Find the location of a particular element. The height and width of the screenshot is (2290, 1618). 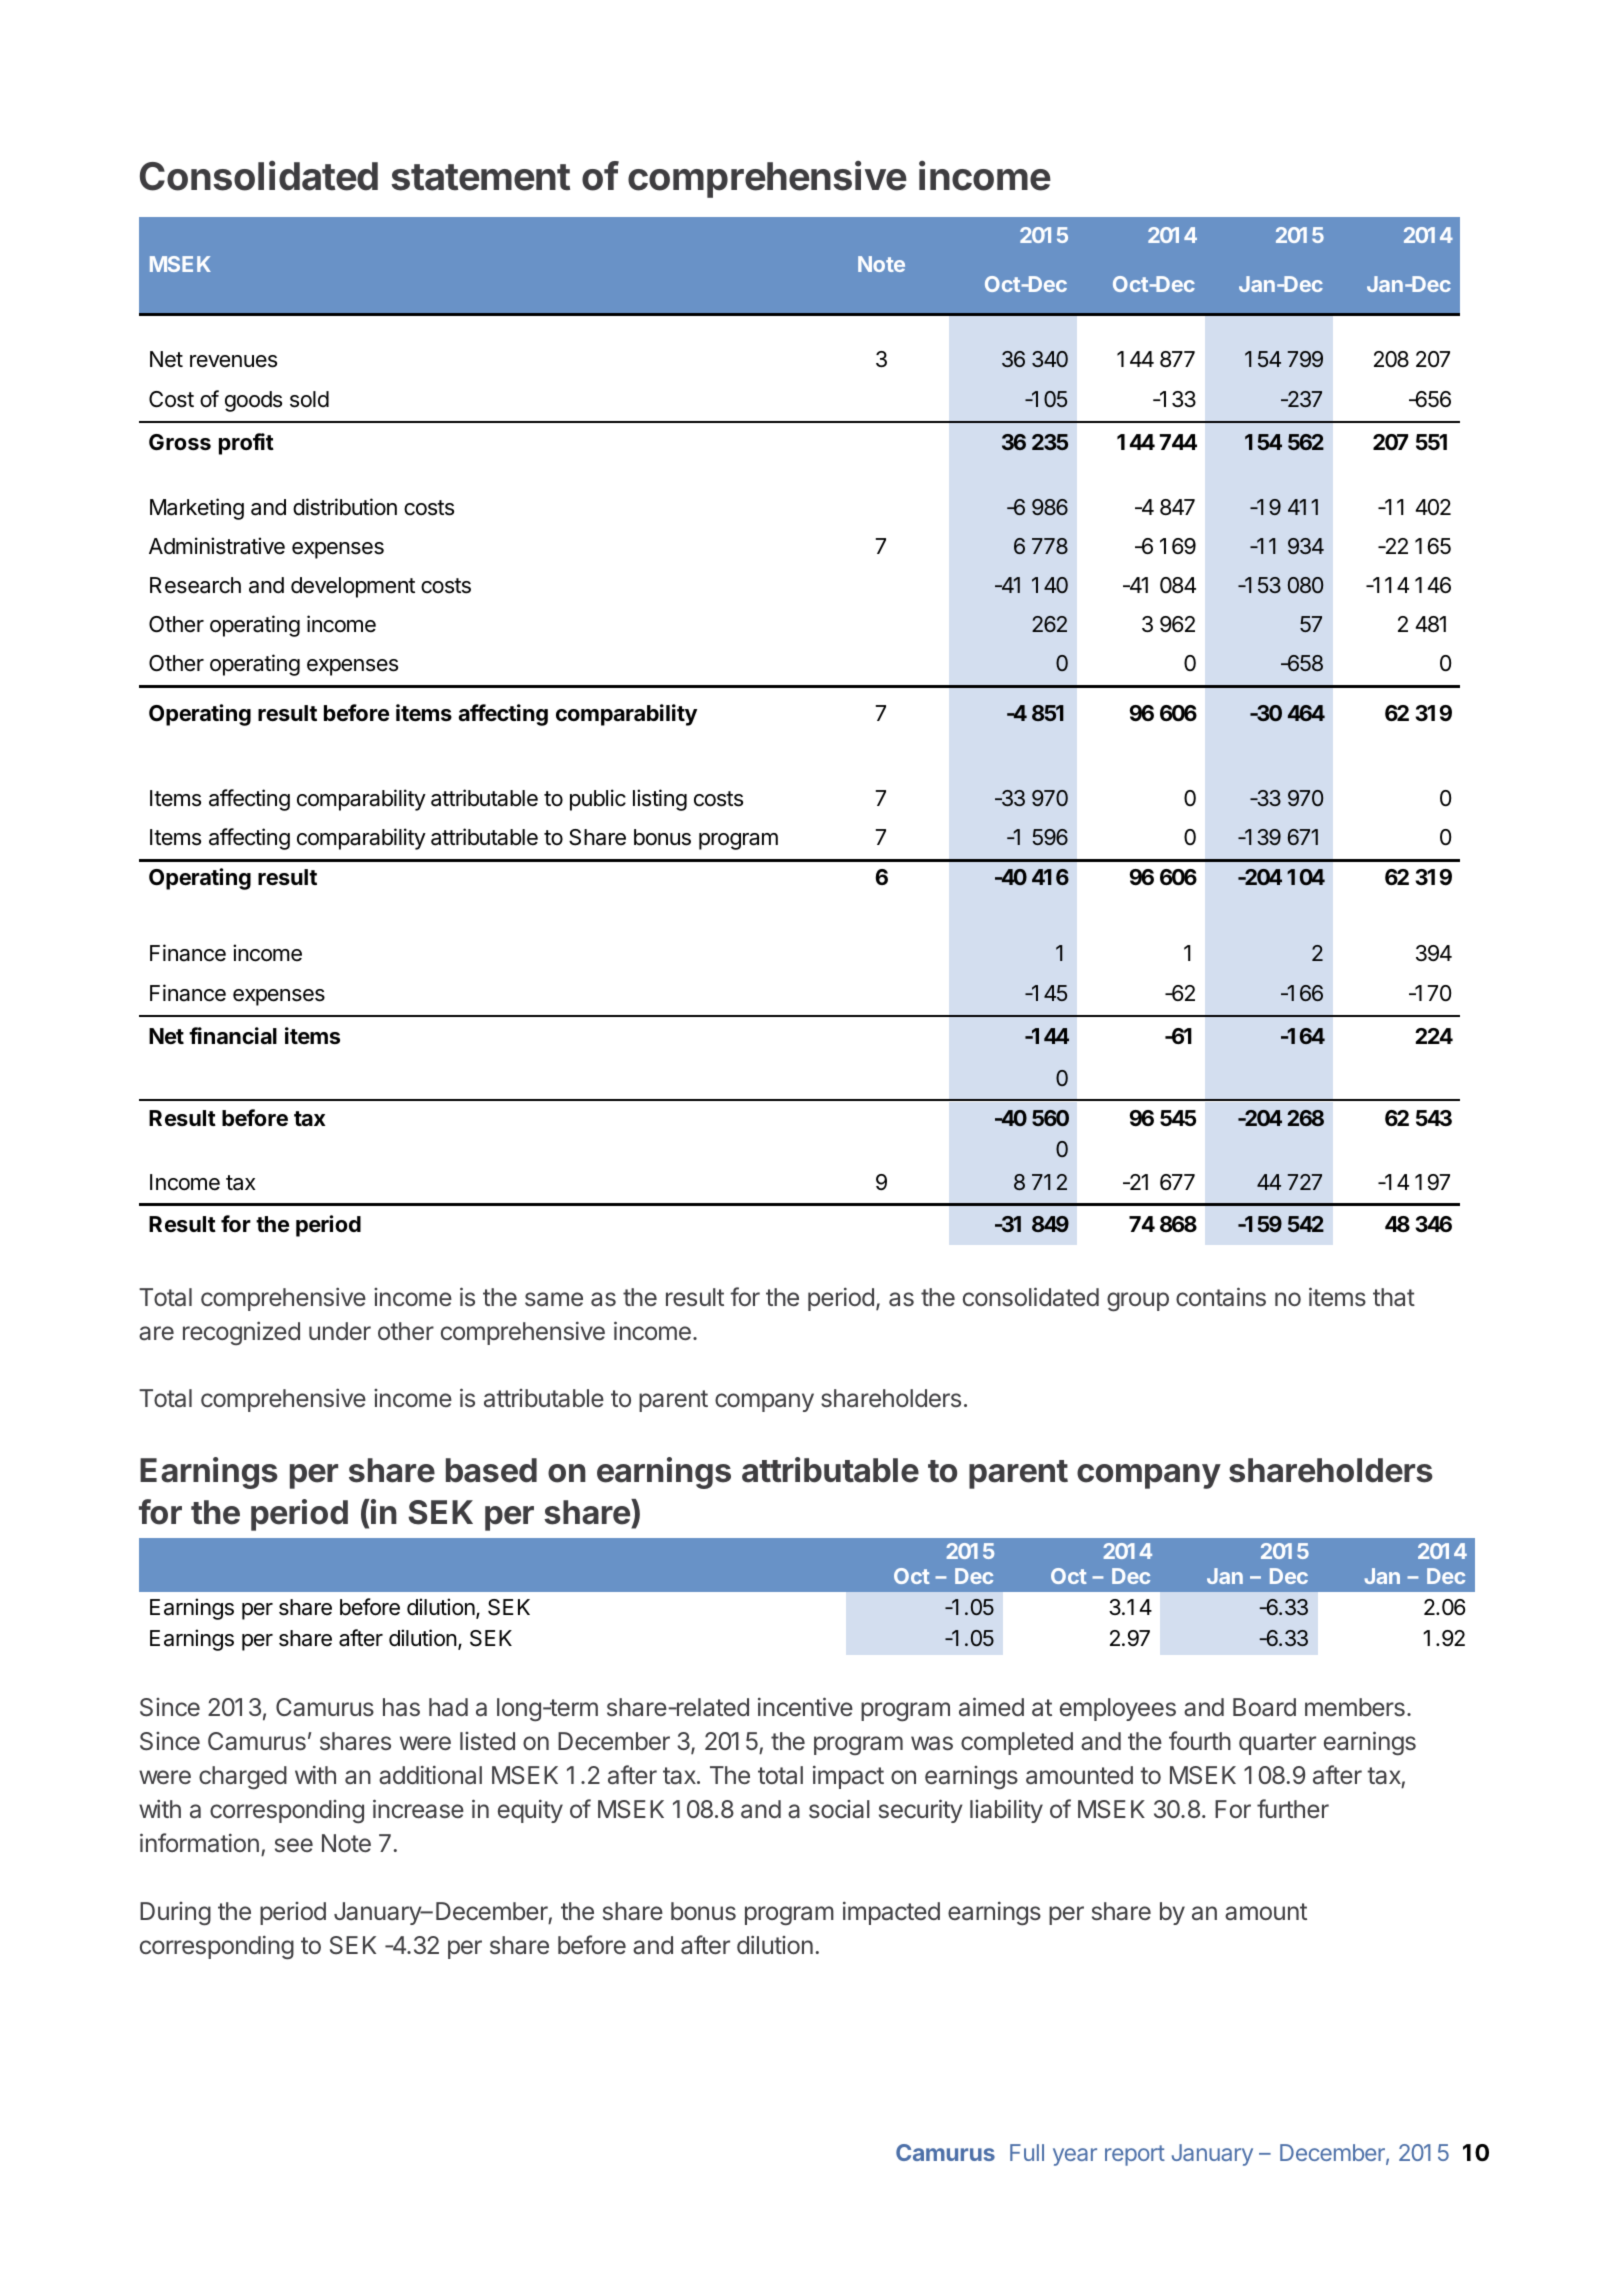

listing is located at coordinates (660, 800).
